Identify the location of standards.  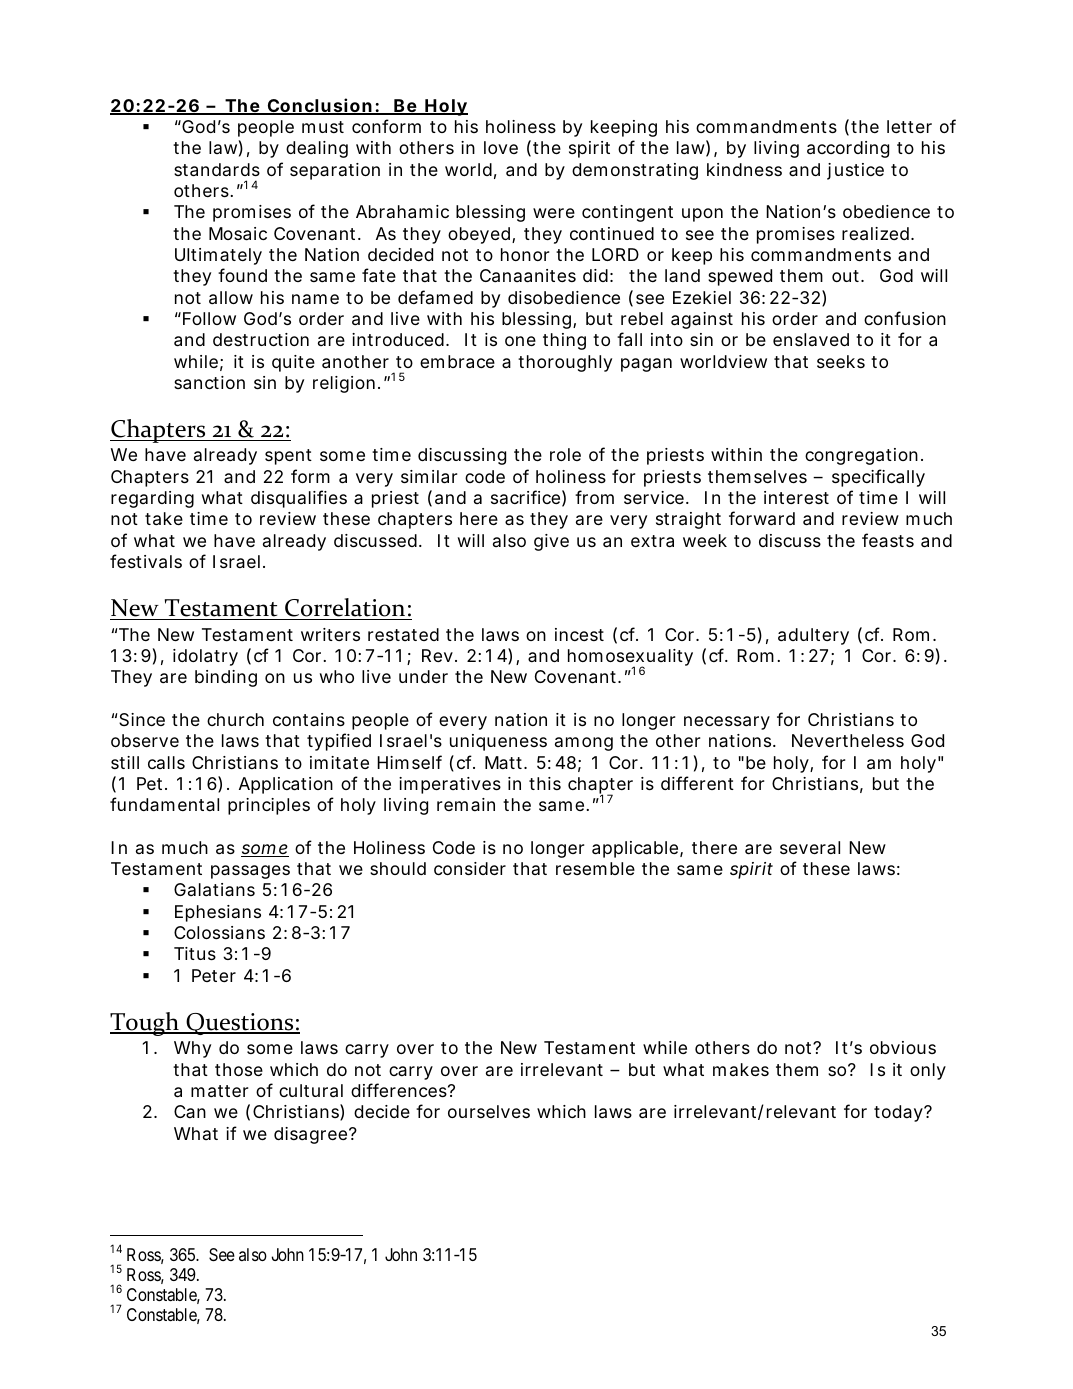
(217, 170).
